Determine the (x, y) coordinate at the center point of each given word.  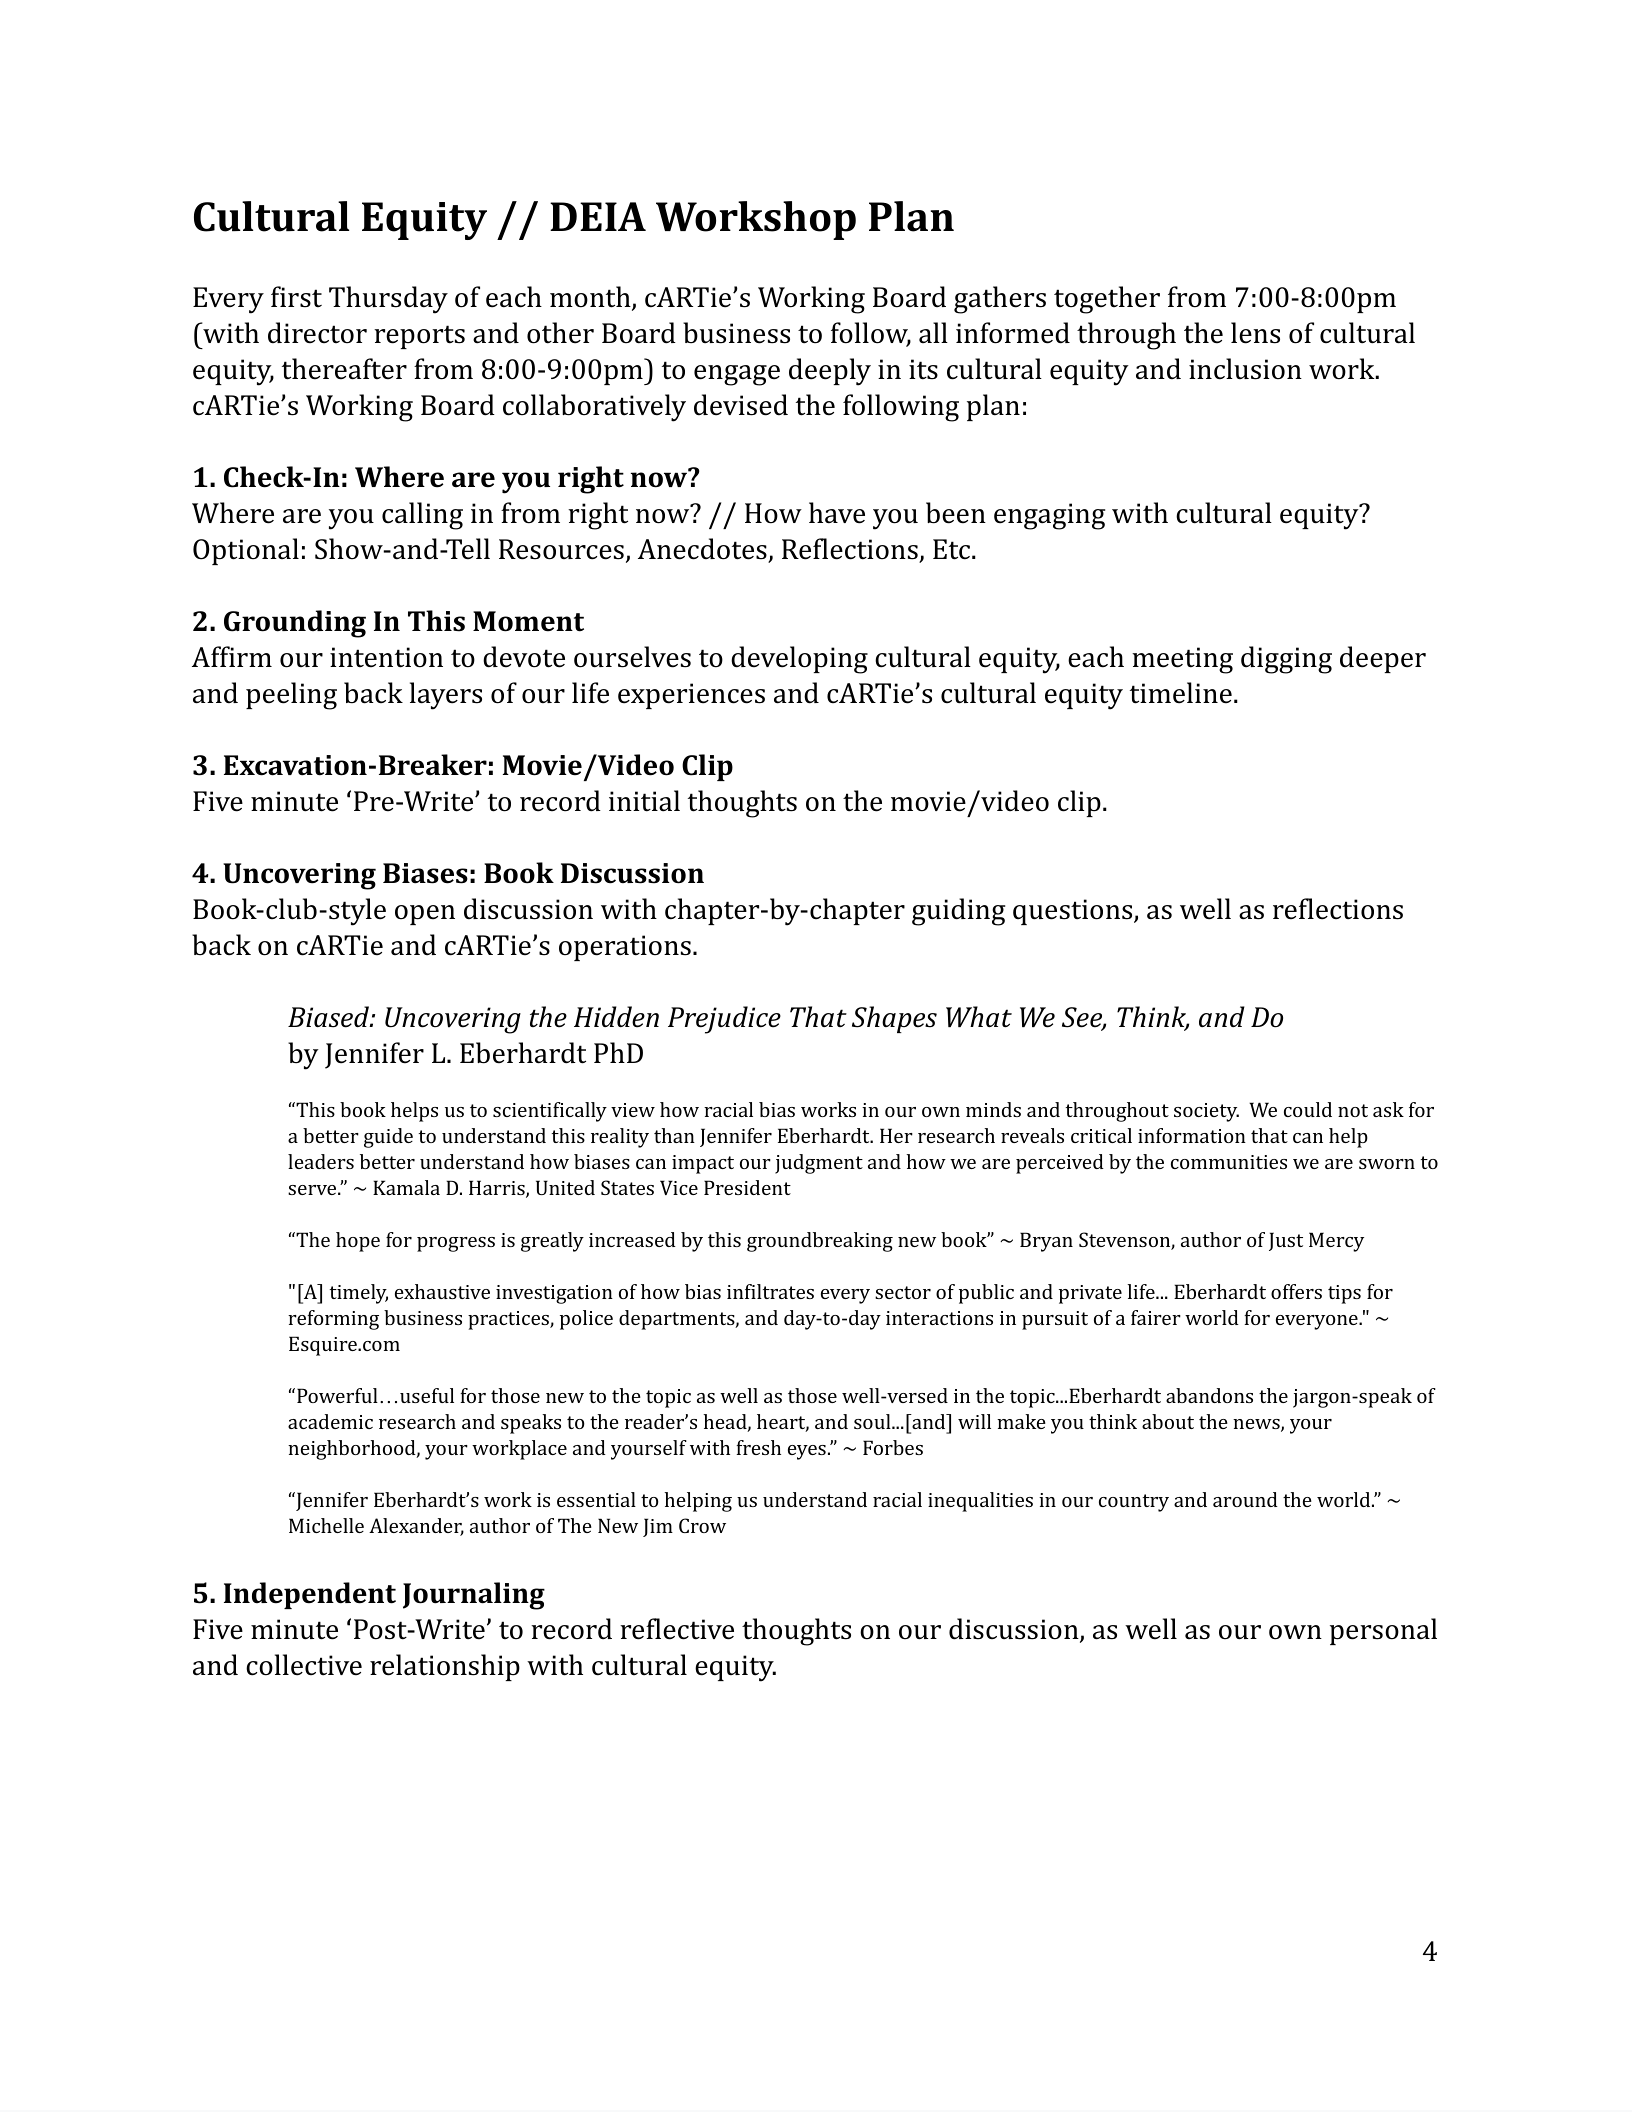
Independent (310, 1595)
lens (1255, 333)
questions (1074, 912)
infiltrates (770, 1291)
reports (419, 337)
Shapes (894, 1019)
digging (1286, 660)
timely (359, 1294)
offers (1296, 1291)
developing (799, 660)
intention (386, 657)
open (425, 915)
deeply (830, 372)
